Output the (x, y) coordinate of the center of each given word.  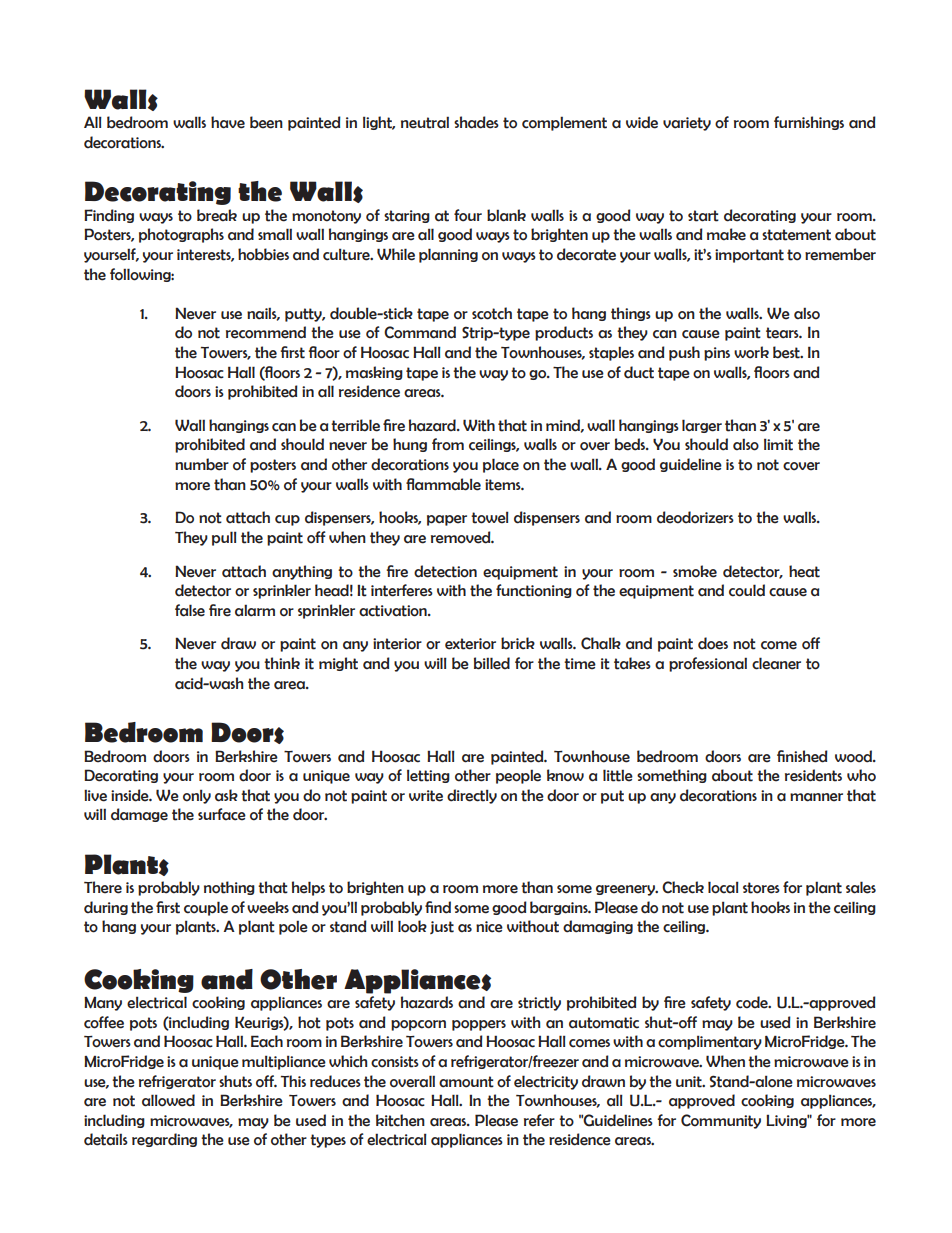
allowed (168, 1100)
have (228, 122)
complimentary (710, 1042)
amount (466, 1082)
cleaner (776, 663)
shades (476, 122)
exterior (470, 644)
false (190, 610)
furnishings (809, 123)
